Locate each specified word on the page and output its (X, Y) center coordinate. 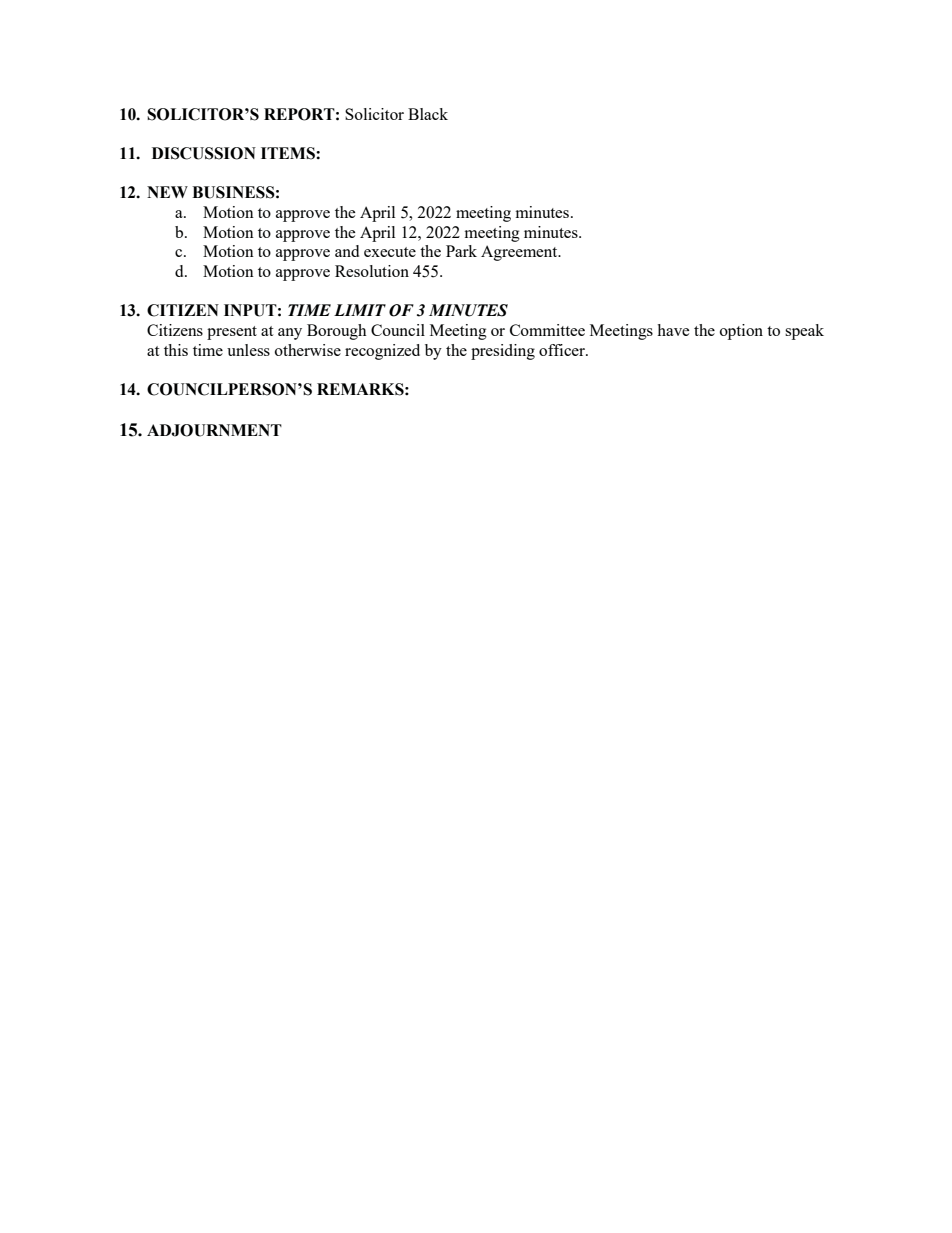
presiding (503, 352)
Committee (547, 330)
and (347, 251)
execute (390, 252)
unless (248, 350)
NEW (167, 192)
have (673, 330)
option (741, 332)
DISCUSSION (204, 153)
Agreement (520, 253)
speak (804, 332)
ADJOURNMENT (214, 430)
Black (428, 114)
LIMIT (360, 310)
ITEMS (289, 153)
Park (461, 251)
